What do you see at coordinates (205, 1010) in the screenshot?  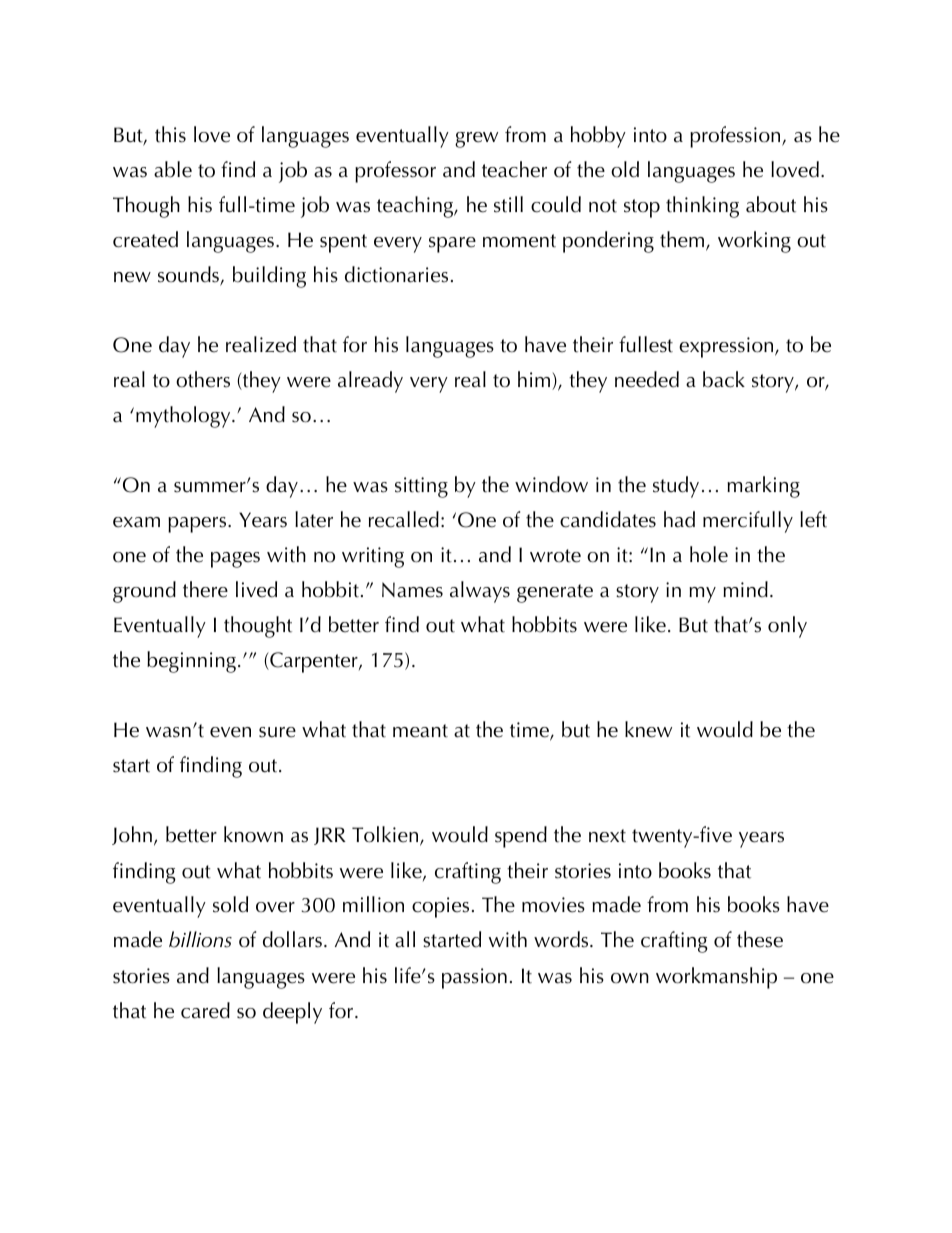 I see `cared` at bounding box center [205, 1010].
